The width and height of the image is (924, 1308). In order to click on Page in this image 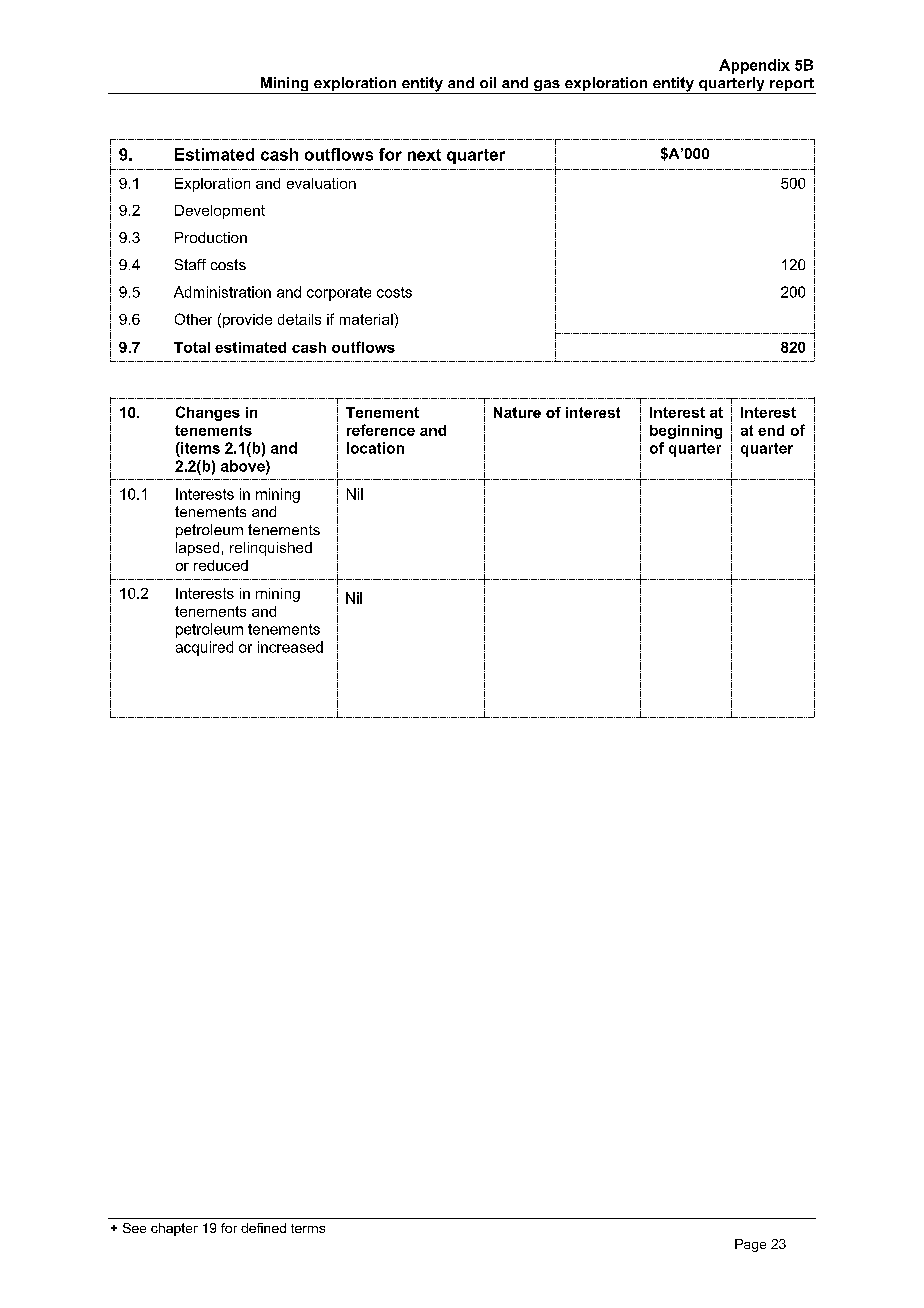, I will do `click(750, 1245)`.
